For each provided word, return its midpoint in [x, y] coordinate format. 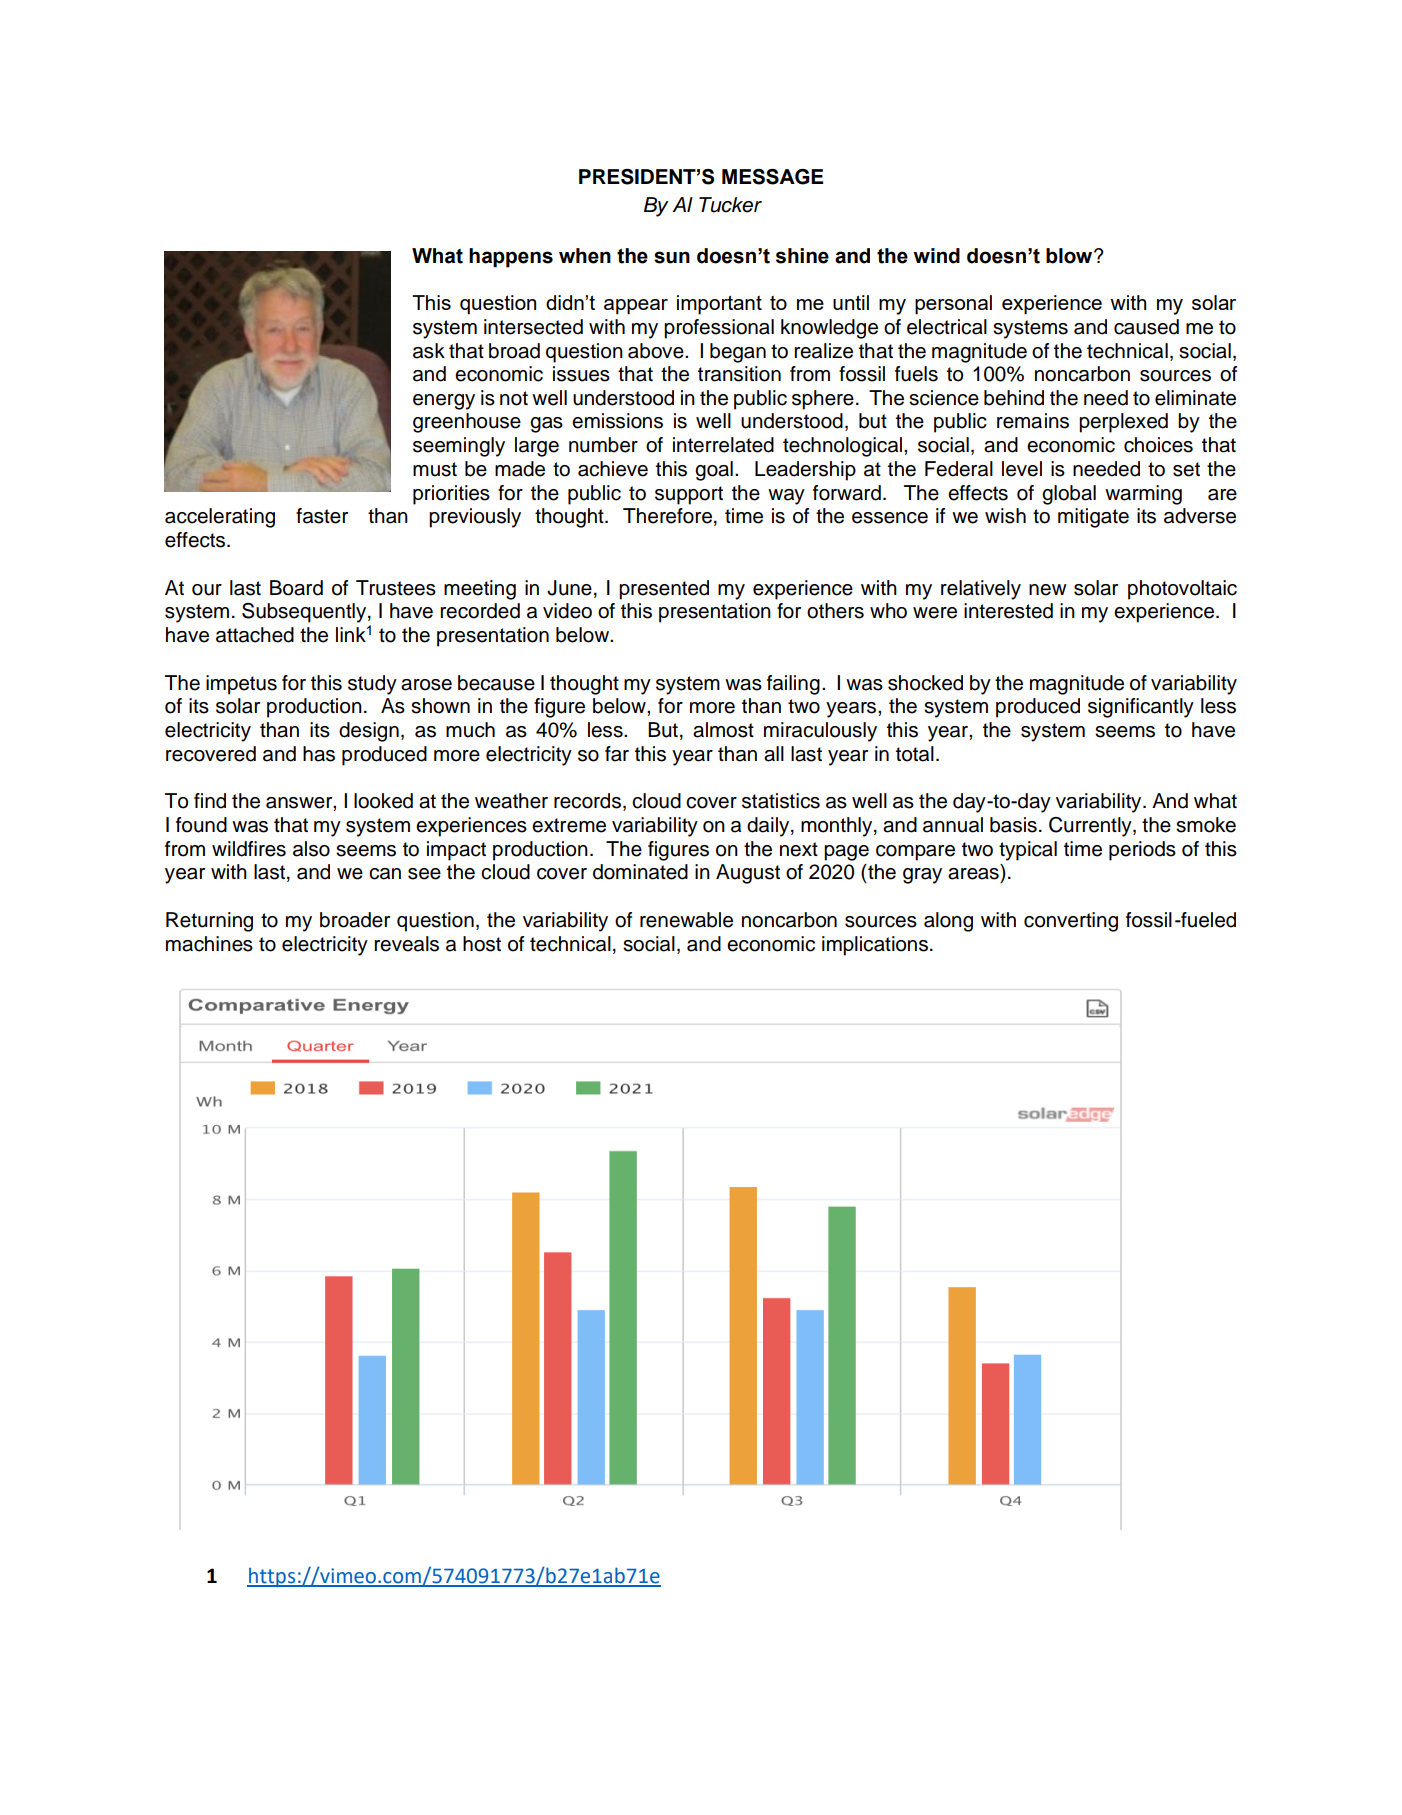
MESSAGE [772, 177]
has [319, 754]
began [738, 353]
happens [511, 258]
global [1069, 495]
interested [1008, 611]
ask [429, 351]
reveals [406, 944]
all [774, 754]
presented [664, 590]
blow [1070, 256]
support [689, 495]
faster [322, 516]
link [351, 634]
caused [1146, 327]
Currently [1091, 827]
